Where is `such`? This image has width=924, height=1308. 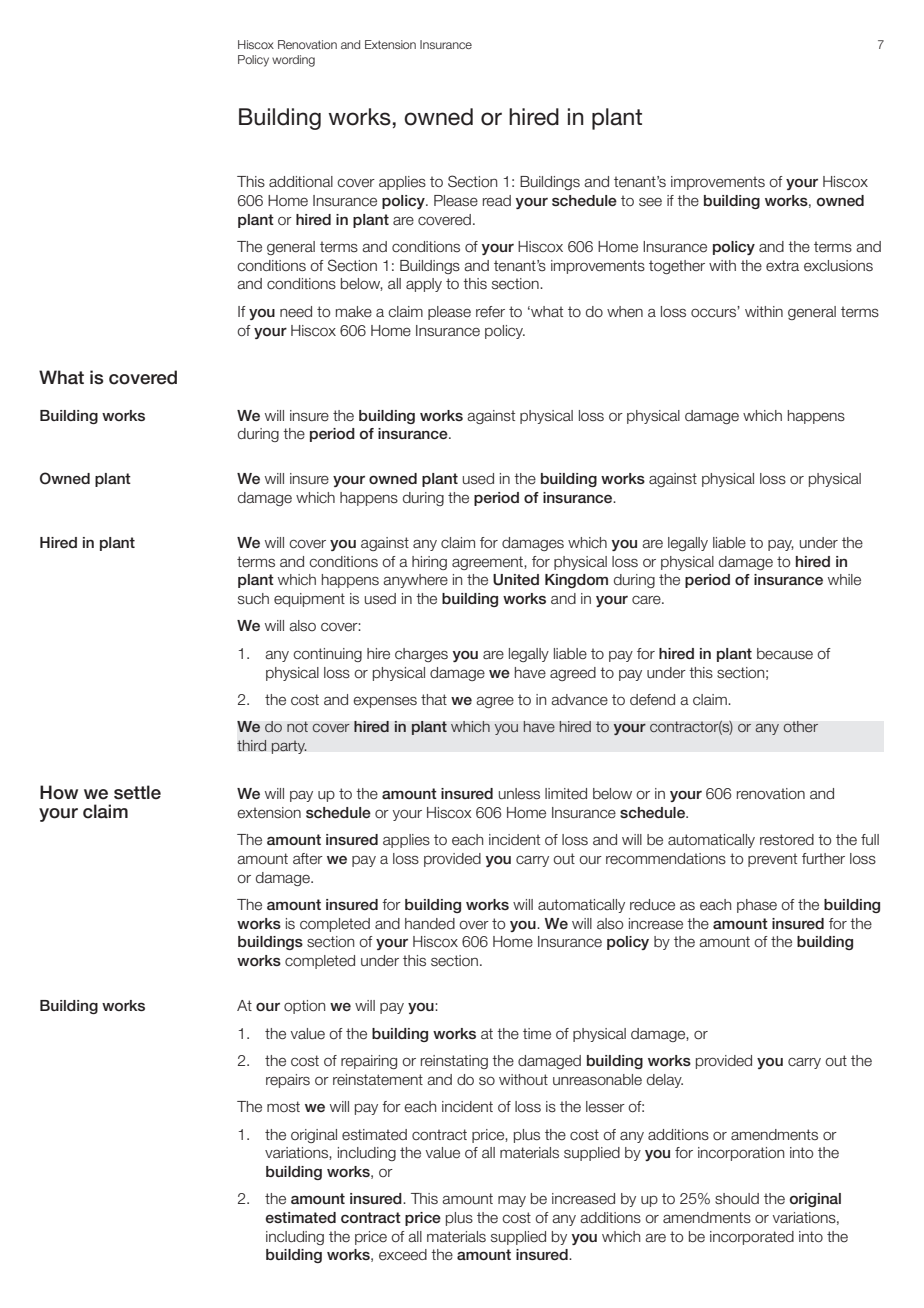
such is located at coordinates (253, 599).
